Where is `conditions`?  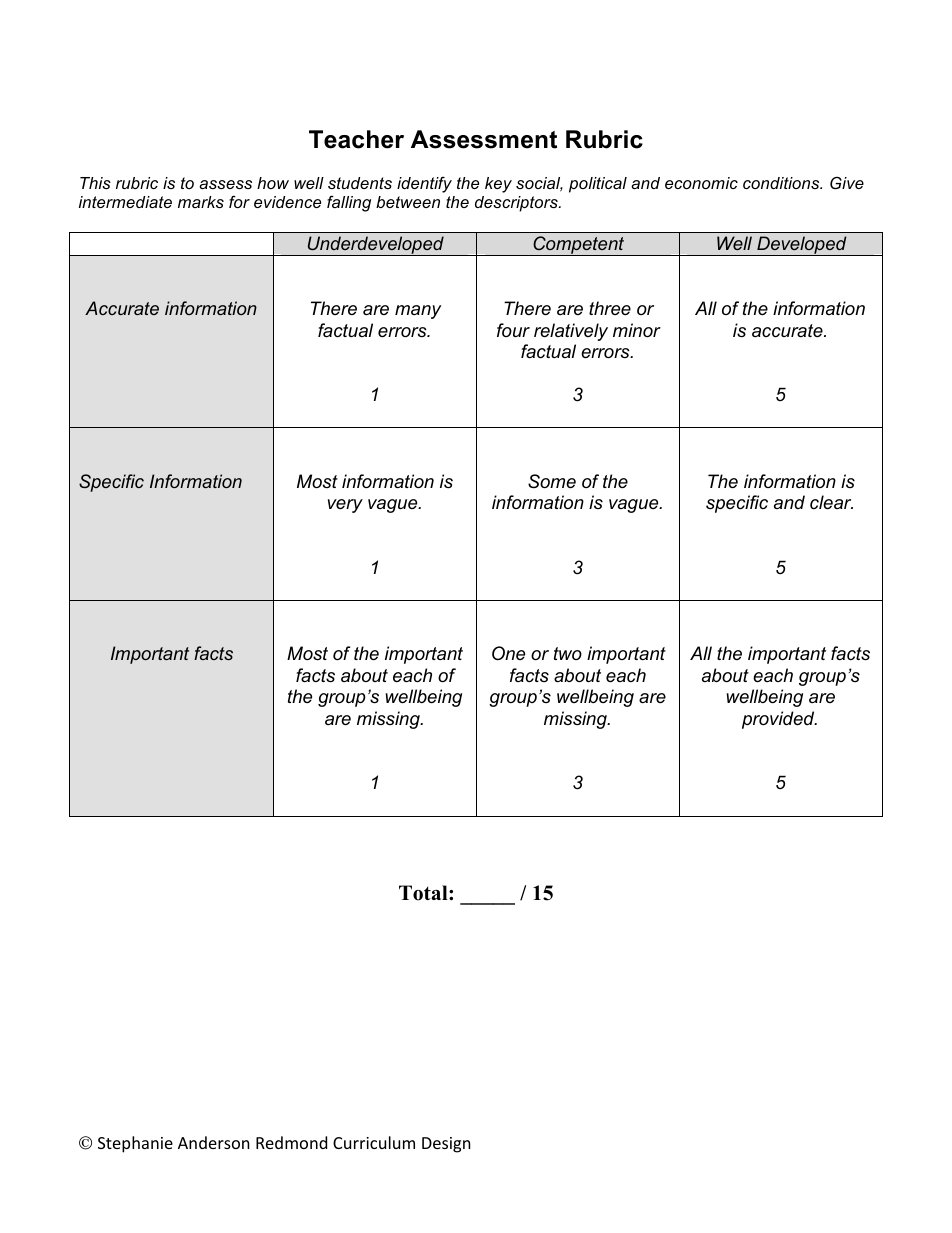 conditions is located at coordinates (782, 183).
